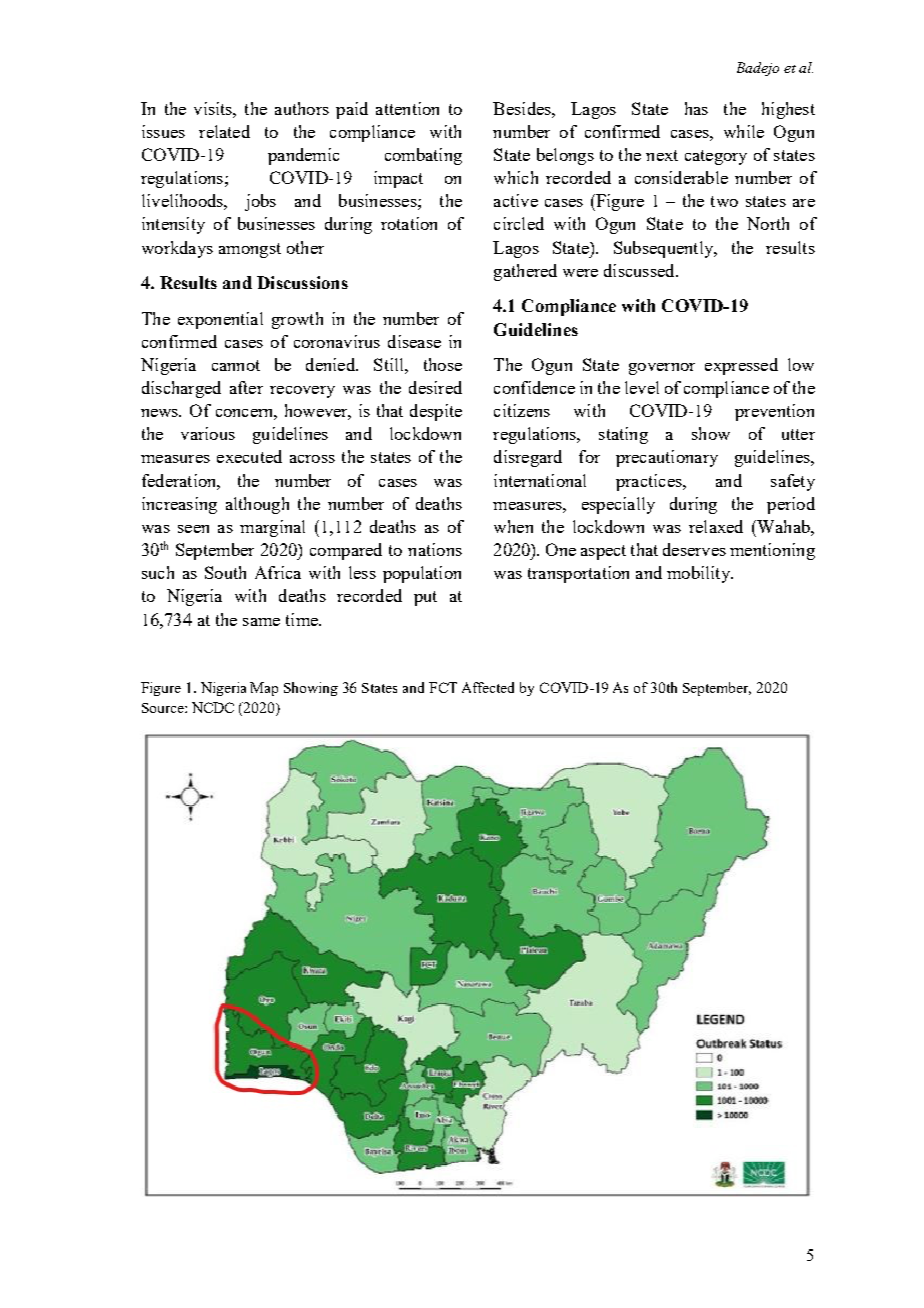 This document has width=924, height=1308. Describe the element at coordinates (665, 249) in the document. I see `Subsequently` at that location.
